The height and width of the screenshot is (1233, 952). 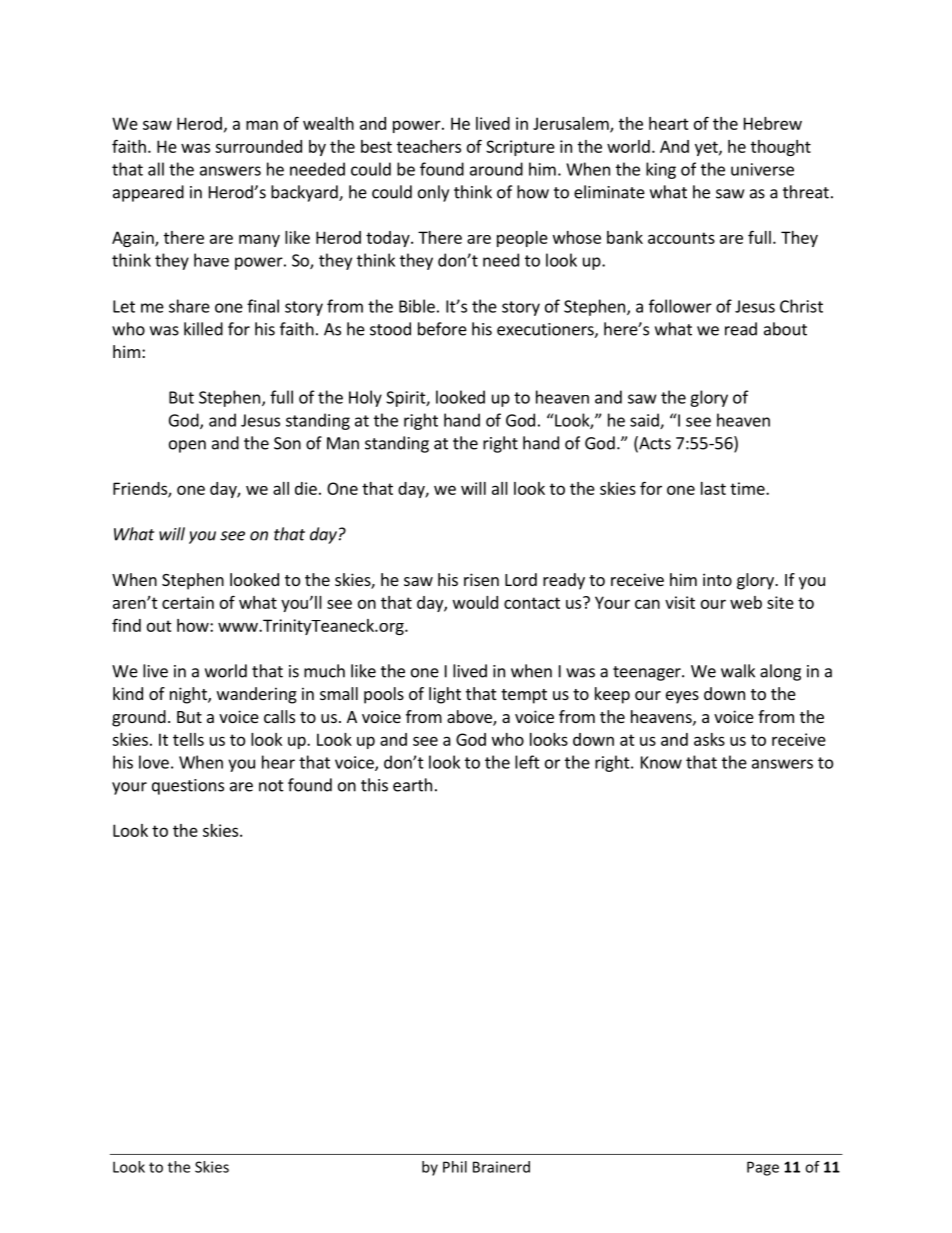 I want to click on before, so click(x=442, y=329).
